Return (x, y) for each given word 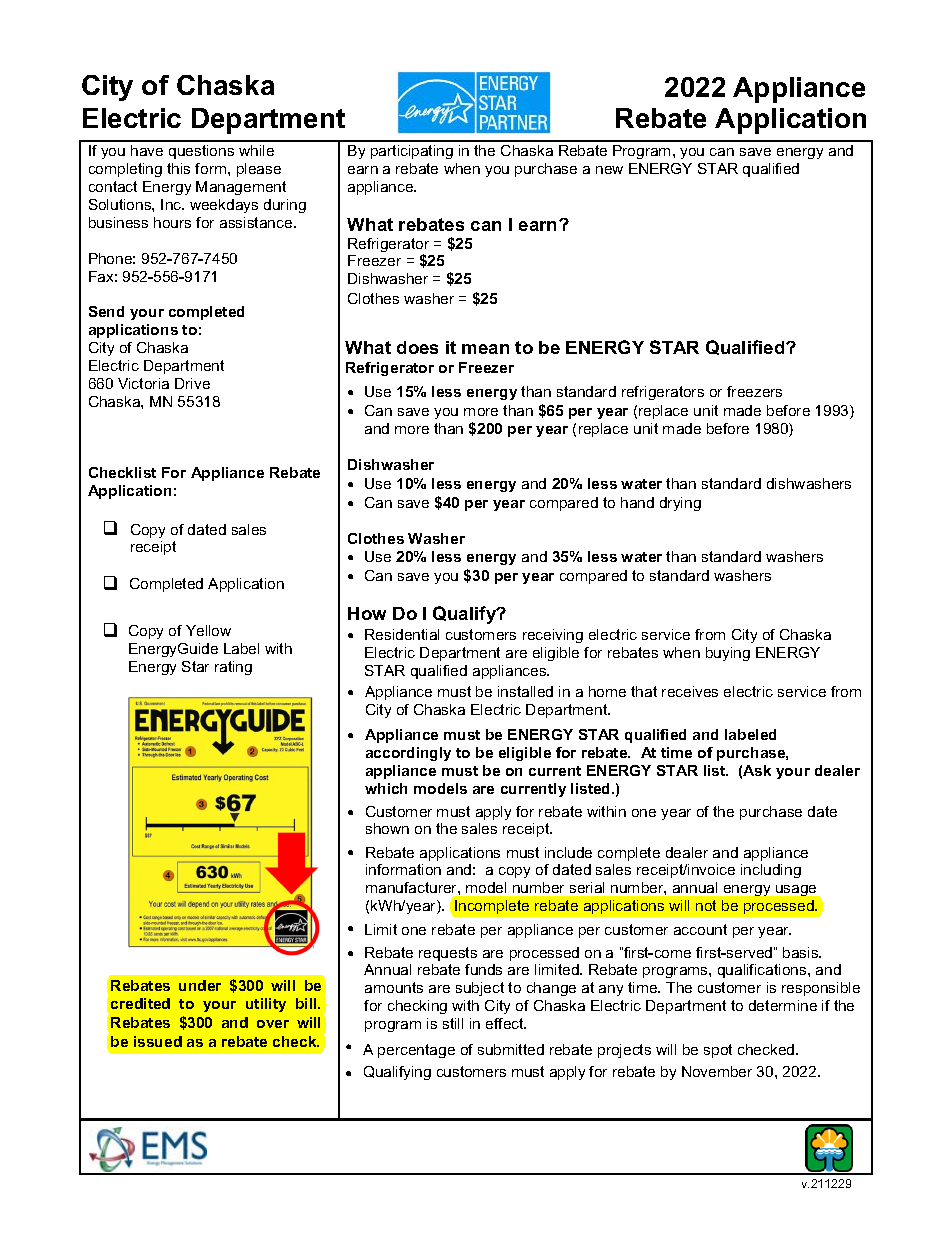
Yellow (208, 630)
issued (158, 1041)
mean (485, 349)
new (609, 170)
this (178, 168)
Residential (402, 634)
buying (728, 654)
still (453, 1023)
